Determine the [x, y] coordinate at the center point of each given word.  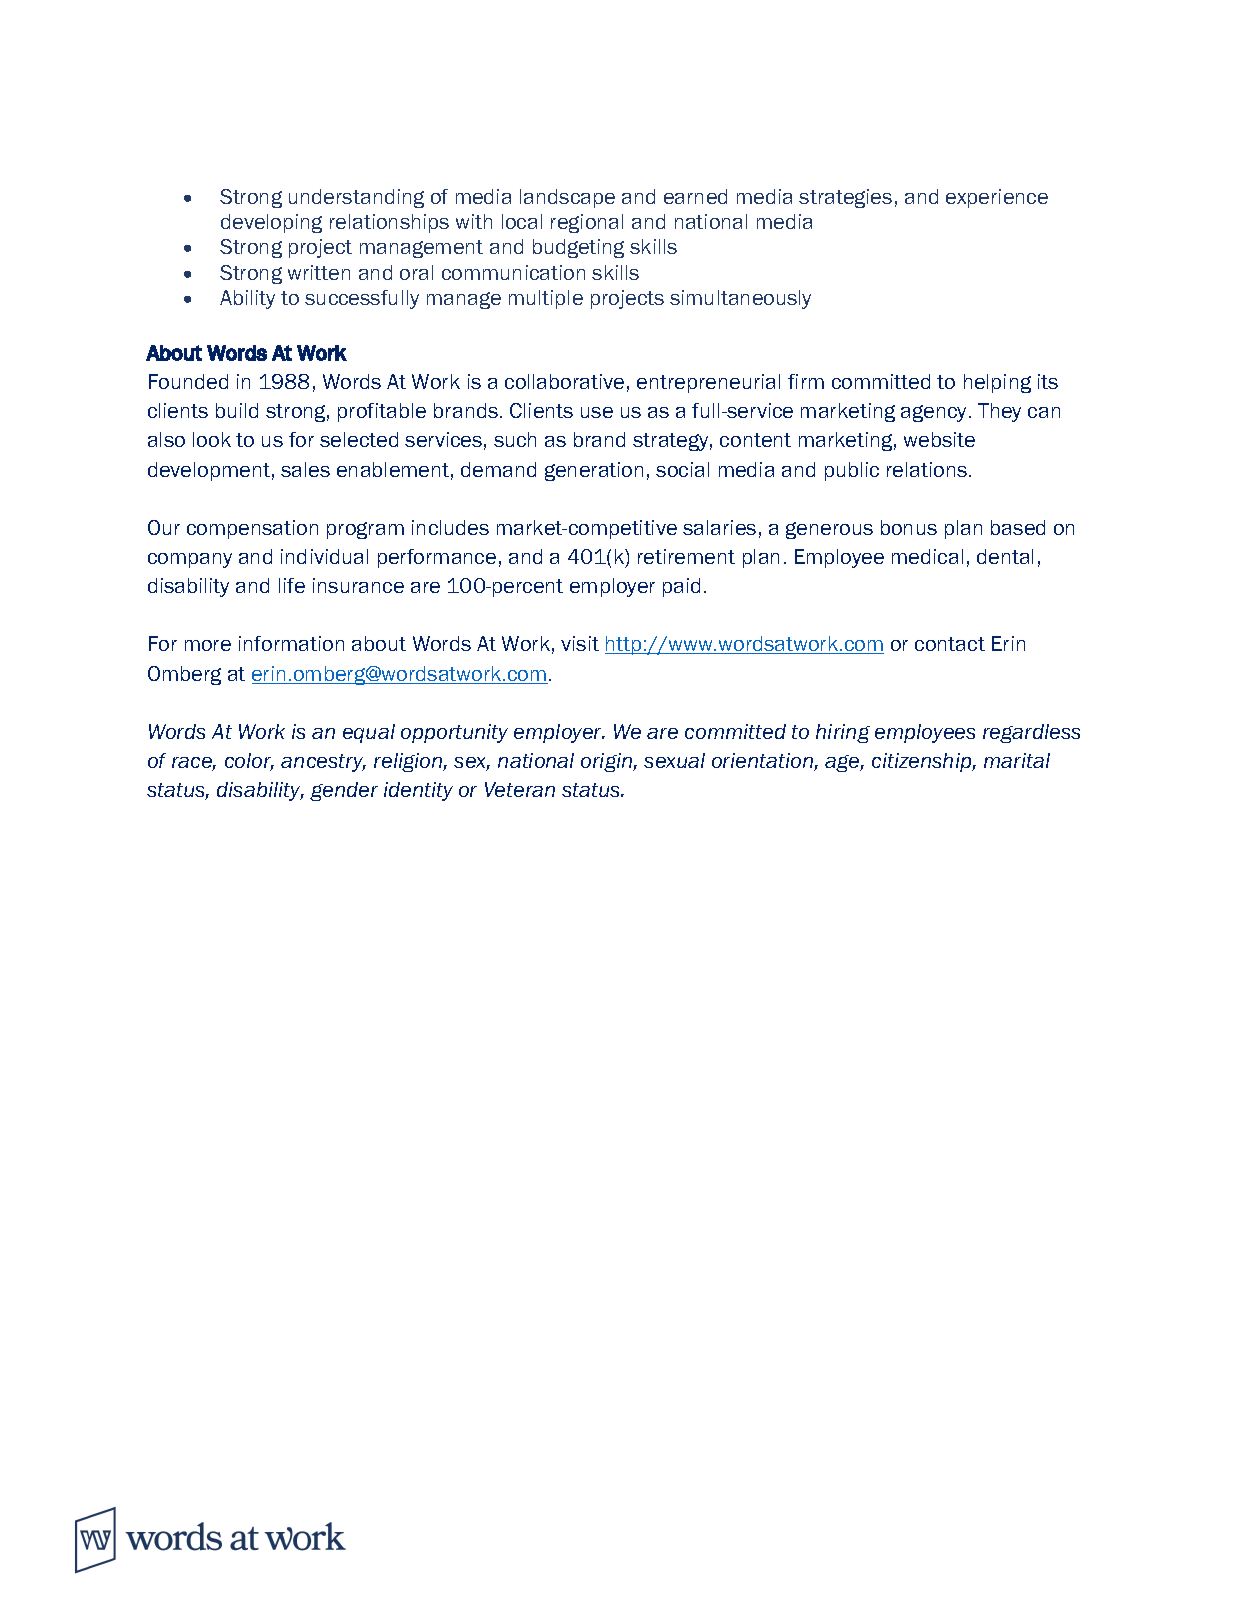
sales [305, 469]
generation [594, 471]
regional [587, 223]
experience [997, 198]
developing [271, 223]
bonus [909, 527]
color [249, 762]
